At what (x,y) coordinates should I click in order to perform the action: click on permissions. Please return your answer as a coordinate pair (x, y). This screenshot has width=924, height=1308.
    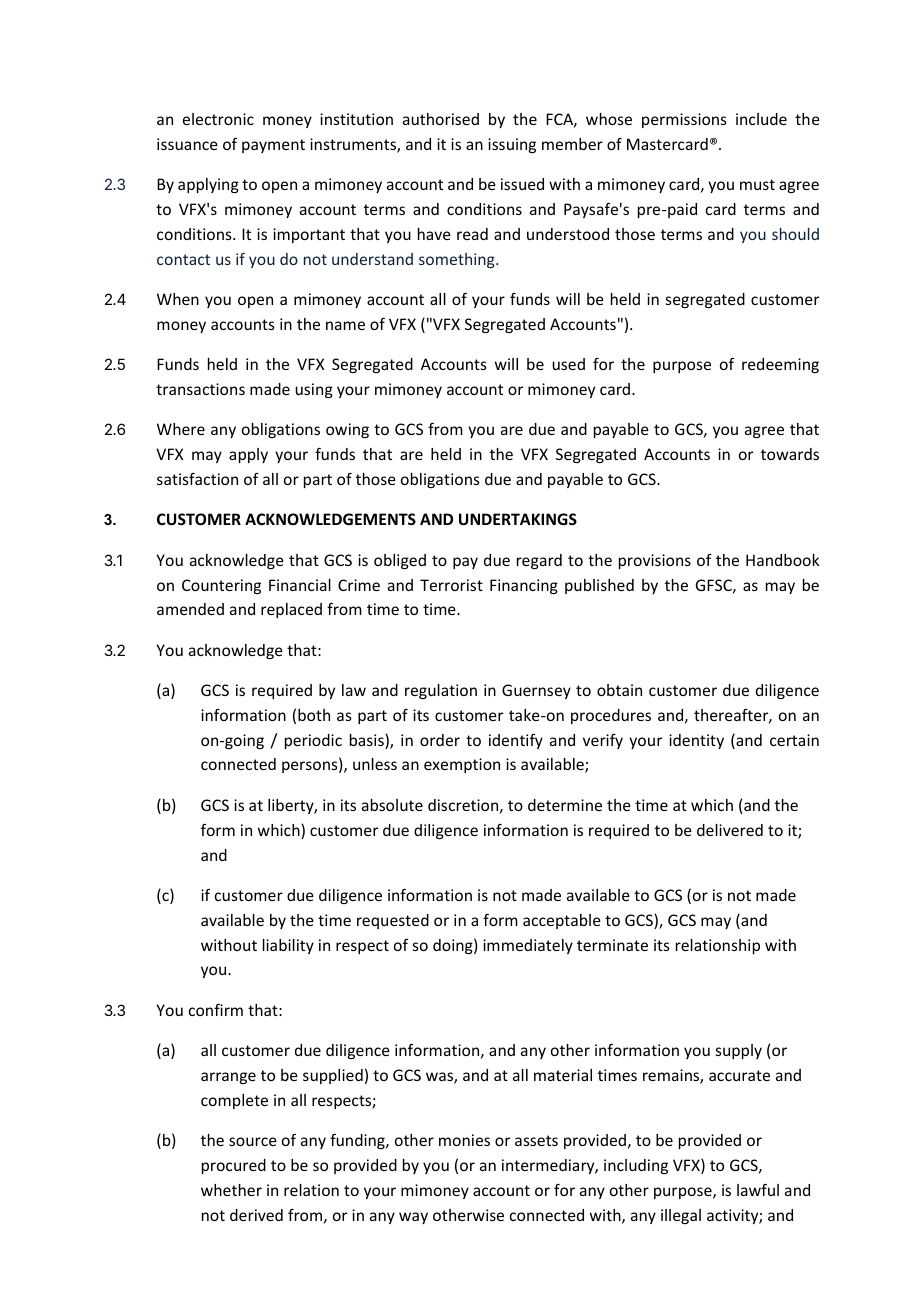
    Looking at the image, I should click on (684, 120).
